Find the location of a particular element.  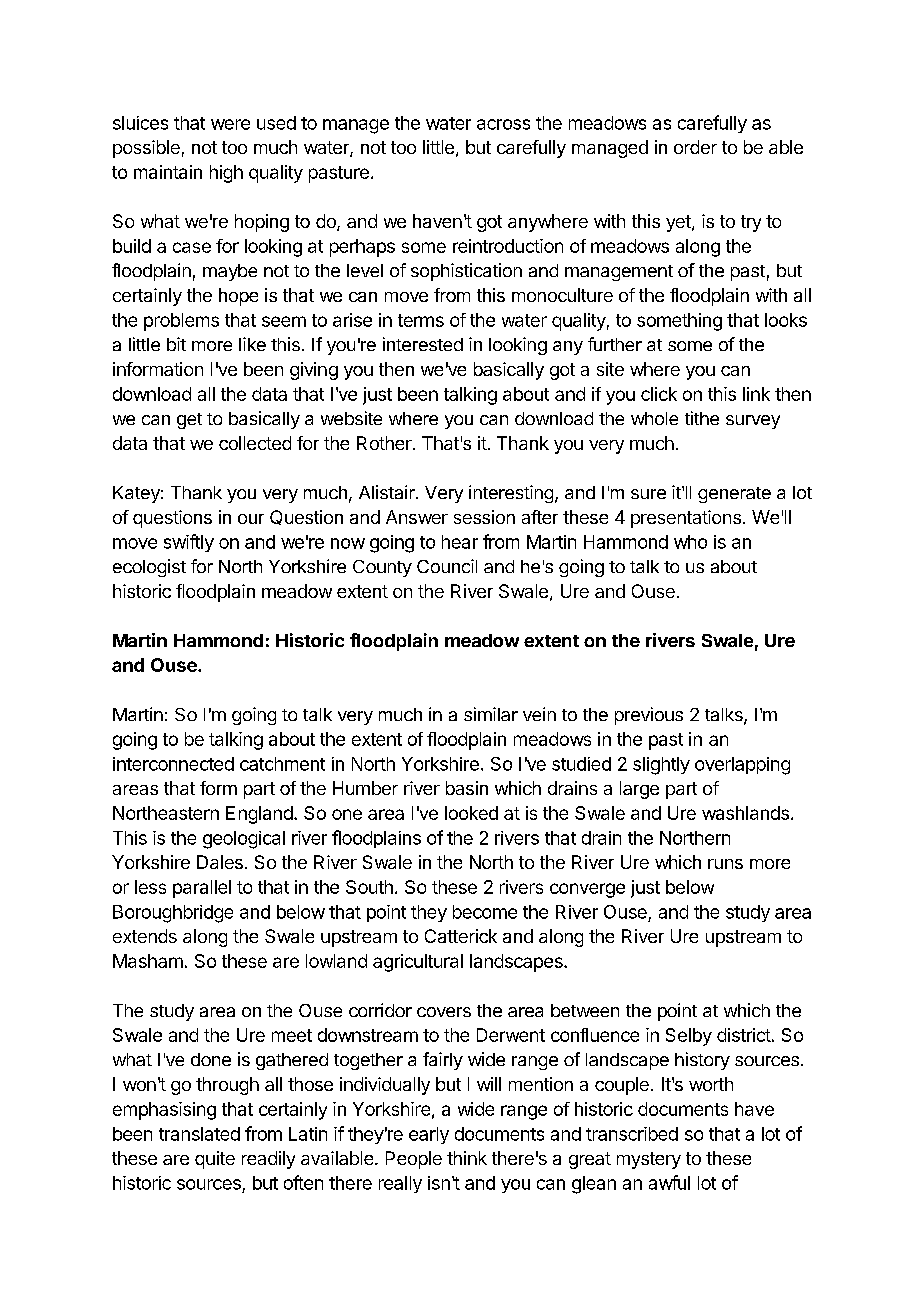

ecologist is located at coordinates (149, 568).
